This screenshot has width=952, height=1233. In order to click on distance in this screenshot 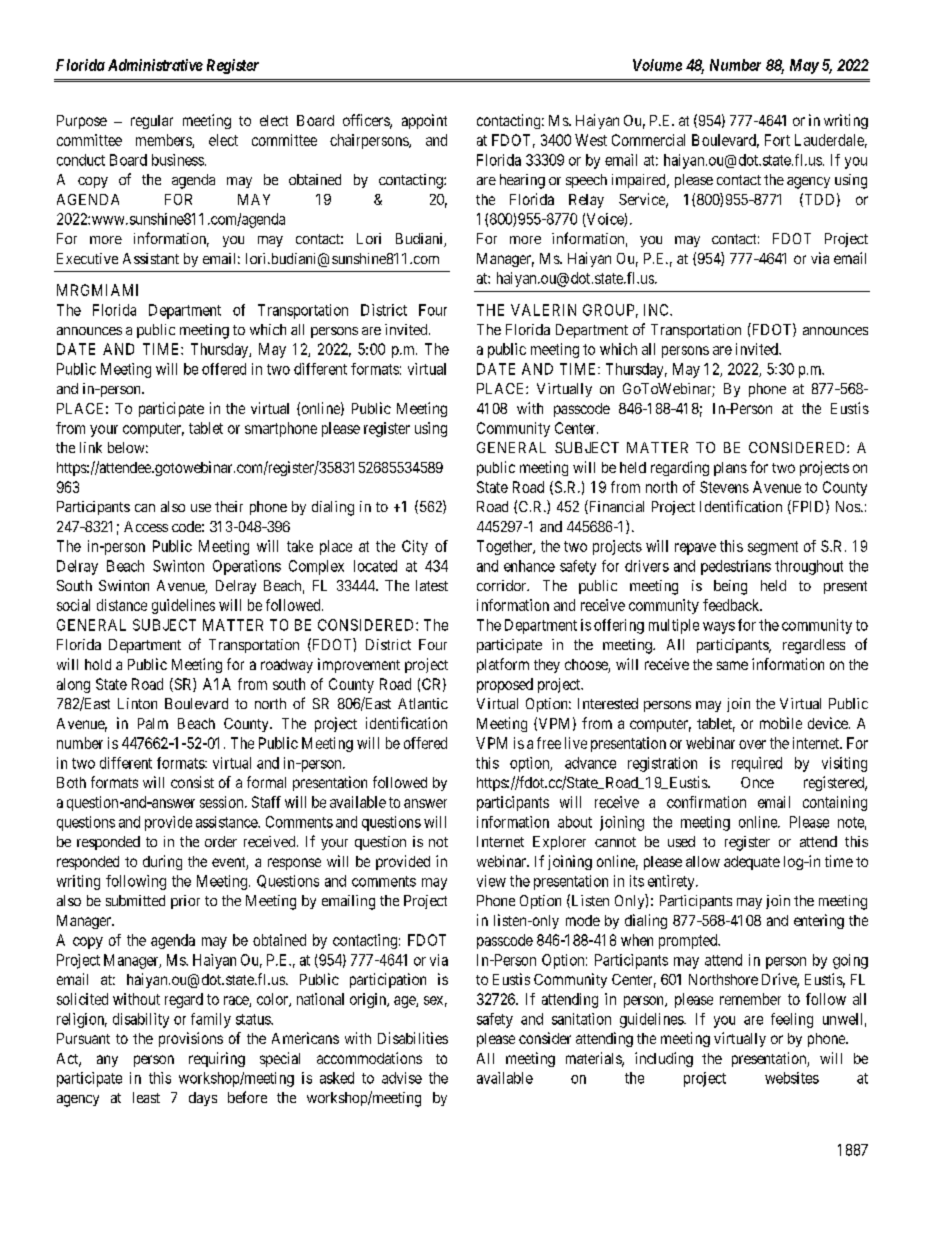, I will do `click(122, 605)`.
